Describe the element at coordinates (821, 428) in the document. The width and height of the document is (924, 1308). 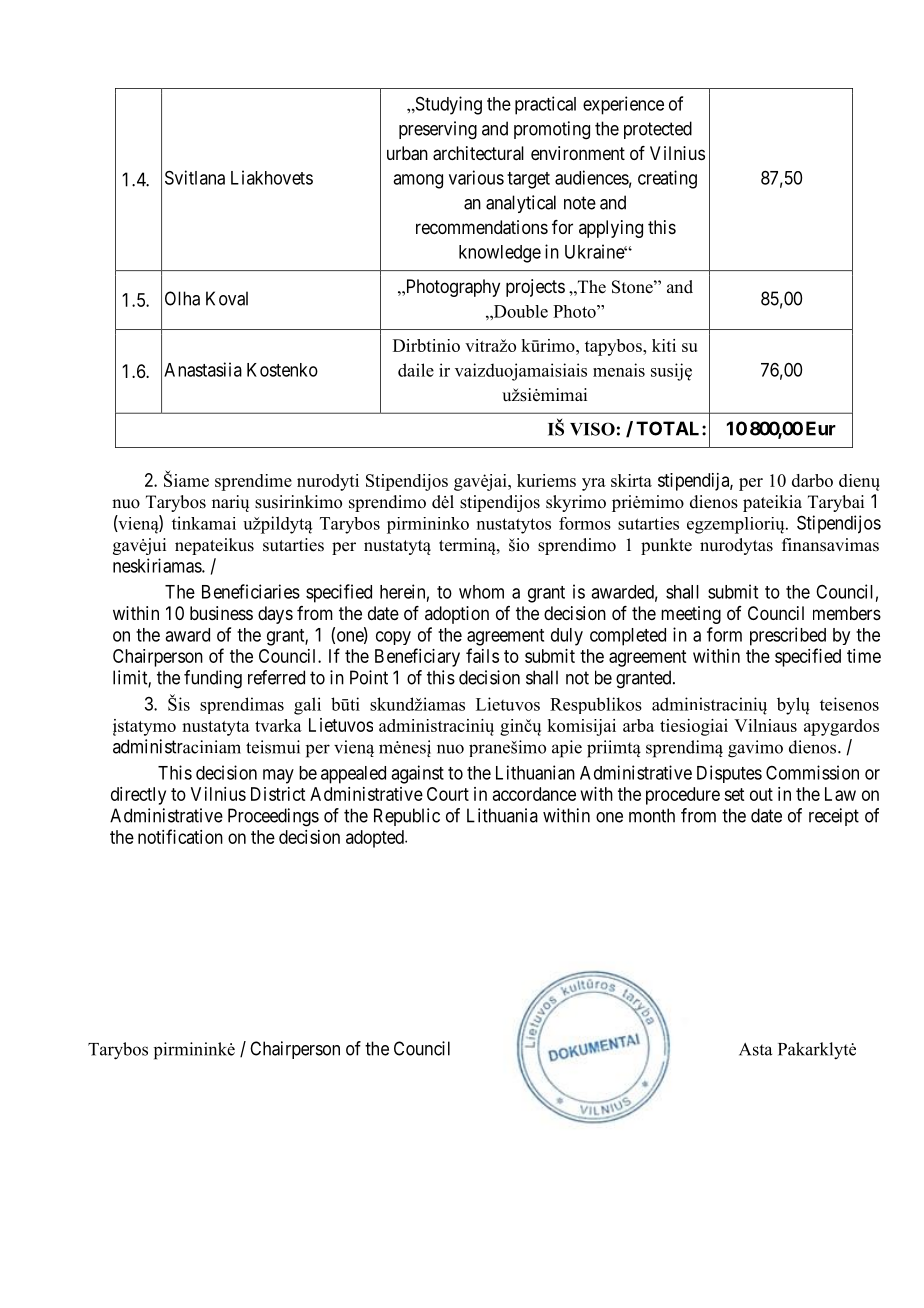
I see `Eur` at that location.
